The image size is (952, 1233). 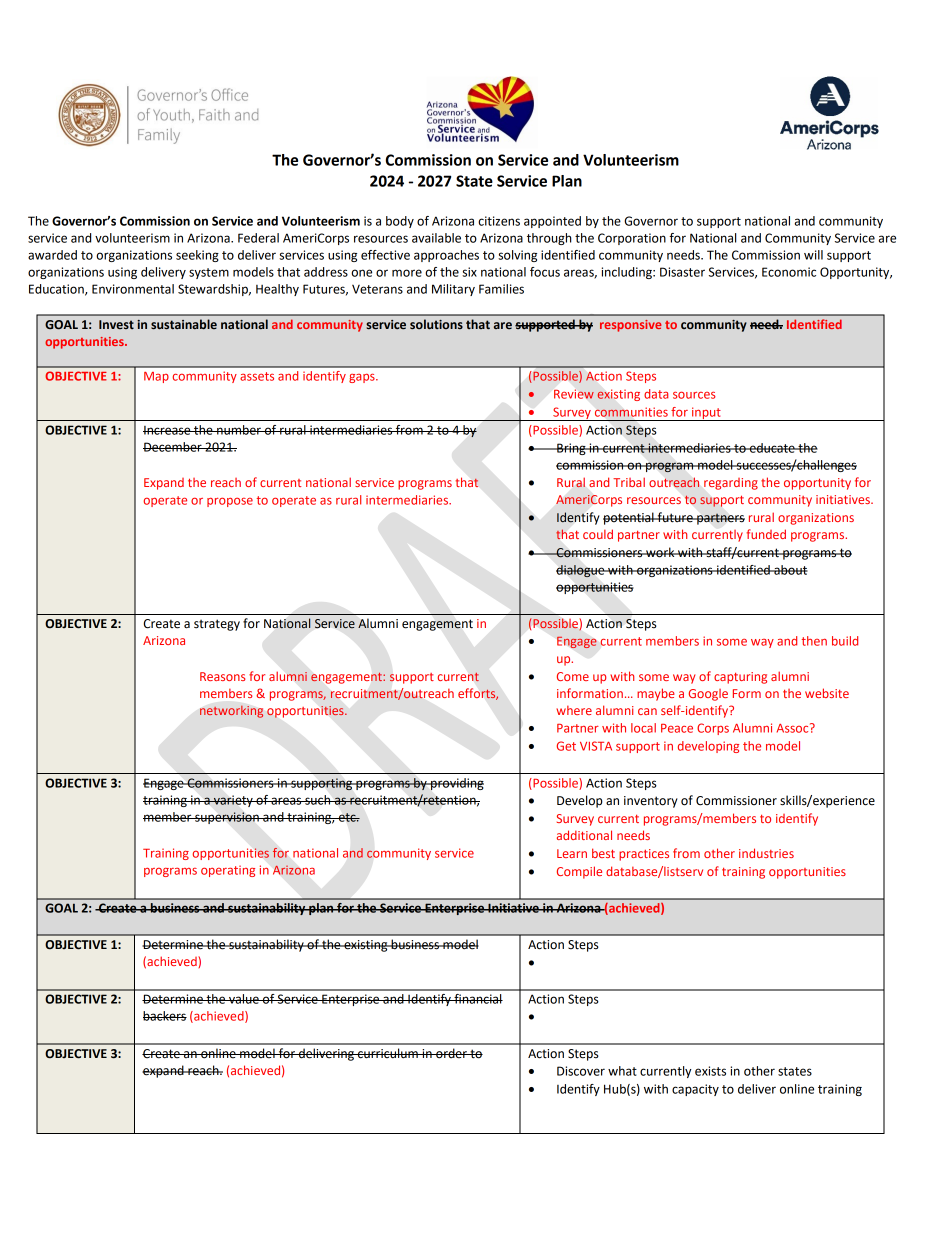 What do you see at coordinates (573, 676) in the page?
I see `Come` at bounding box center [573, 676].
